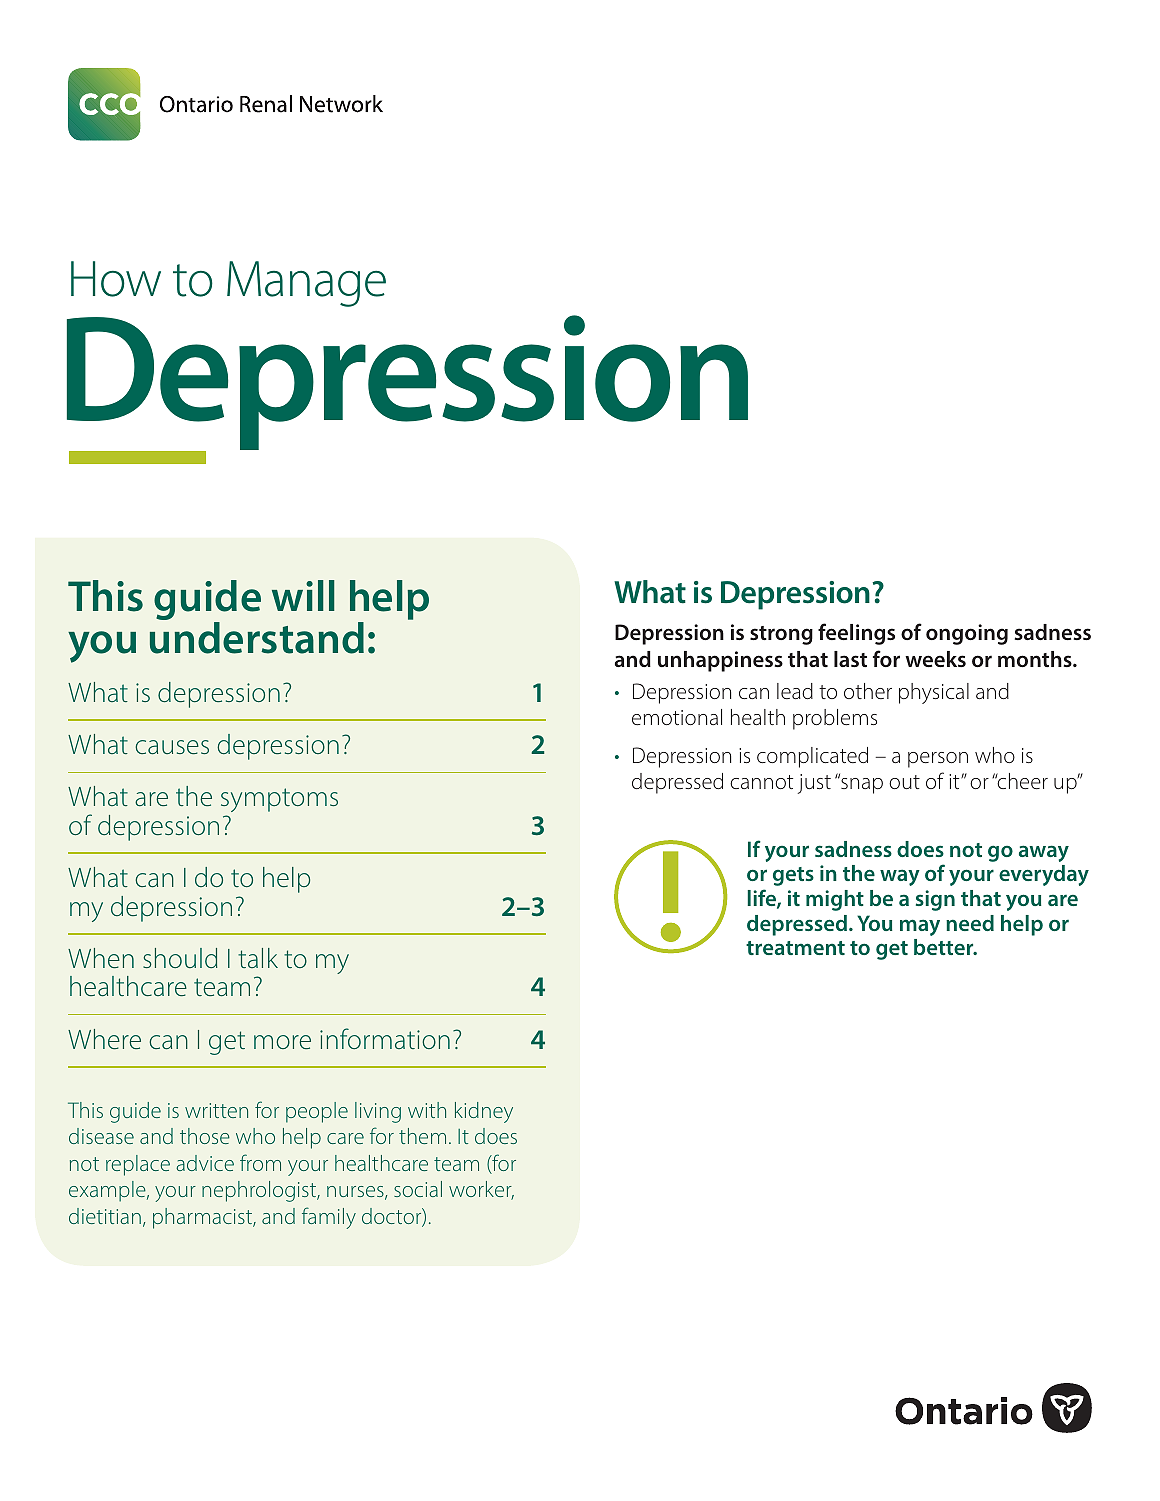 The height and width of the screenshot is (1501, 1160). What do you see at coordinates (967, 634) in the screenshot?
I see `ongoing` at bounding box center [967, 634].
